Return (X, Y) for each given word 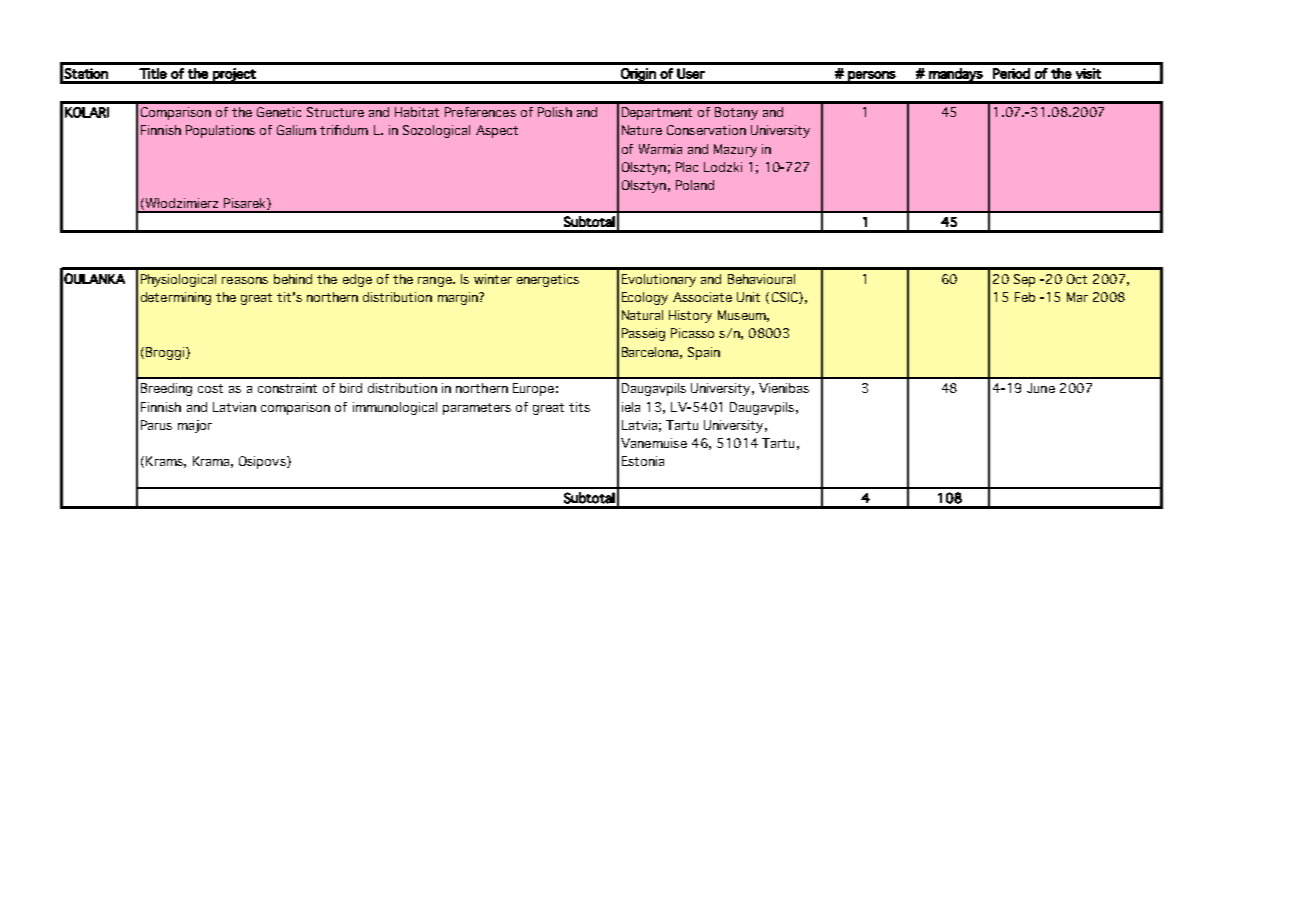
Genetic (279, 112)
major (195, 426)
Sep (1024, 280)
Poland (695, 185)
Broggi (165, 353)
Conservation (706, 130)
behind (293, 279)
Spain (704, 353)
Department (657, 113)
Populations (220, 131)
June (1041, 388)
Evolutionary (659, 280)
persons (872, 77)
